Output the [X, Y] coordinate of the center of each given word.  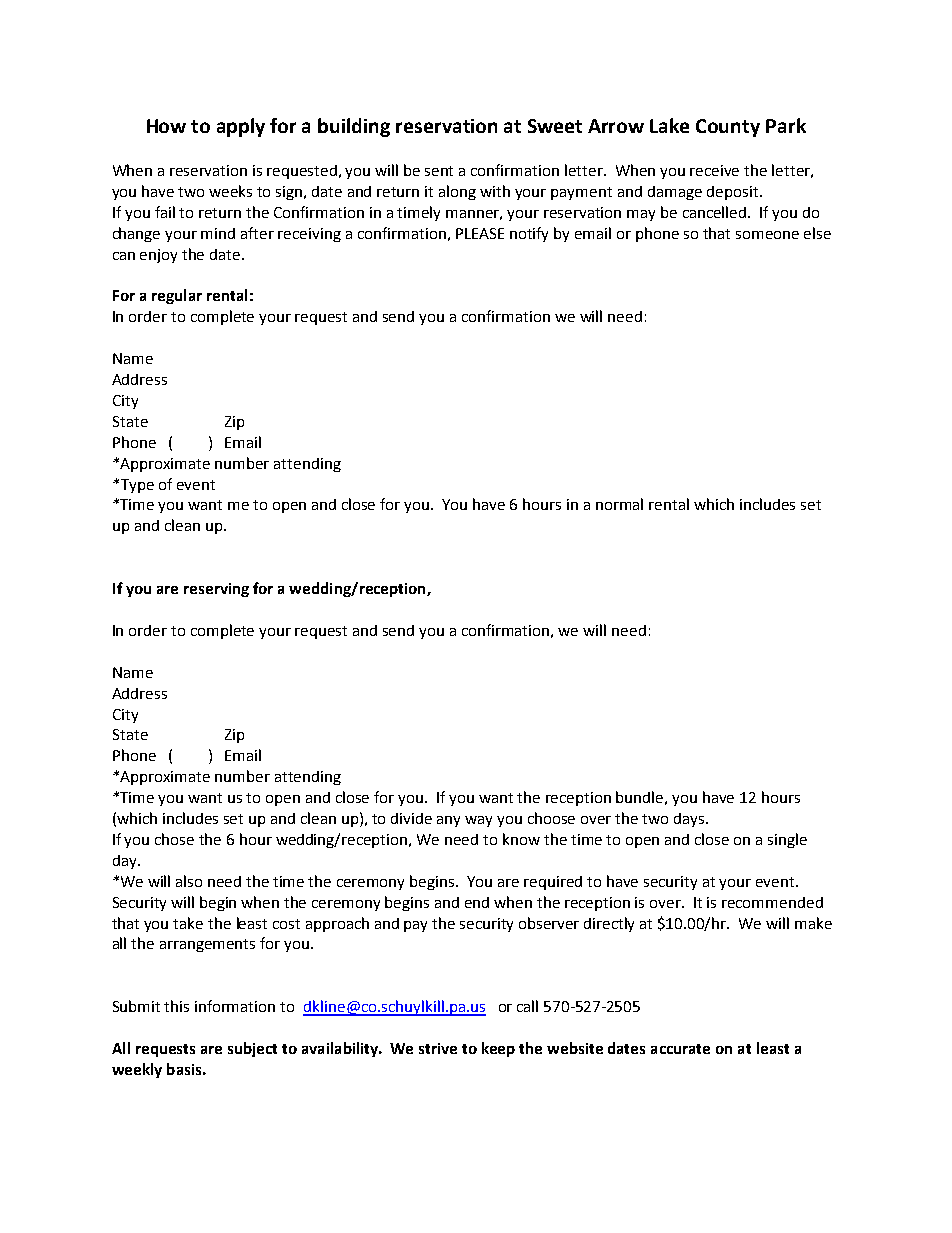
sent [439, 171]
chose [174, 839]
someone [767, 235]
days [690, 820]
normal [619, 504]
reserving [216, 590]
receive [714, 170]
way [478, 821]
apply [241, 127]
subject [252, 1049]
